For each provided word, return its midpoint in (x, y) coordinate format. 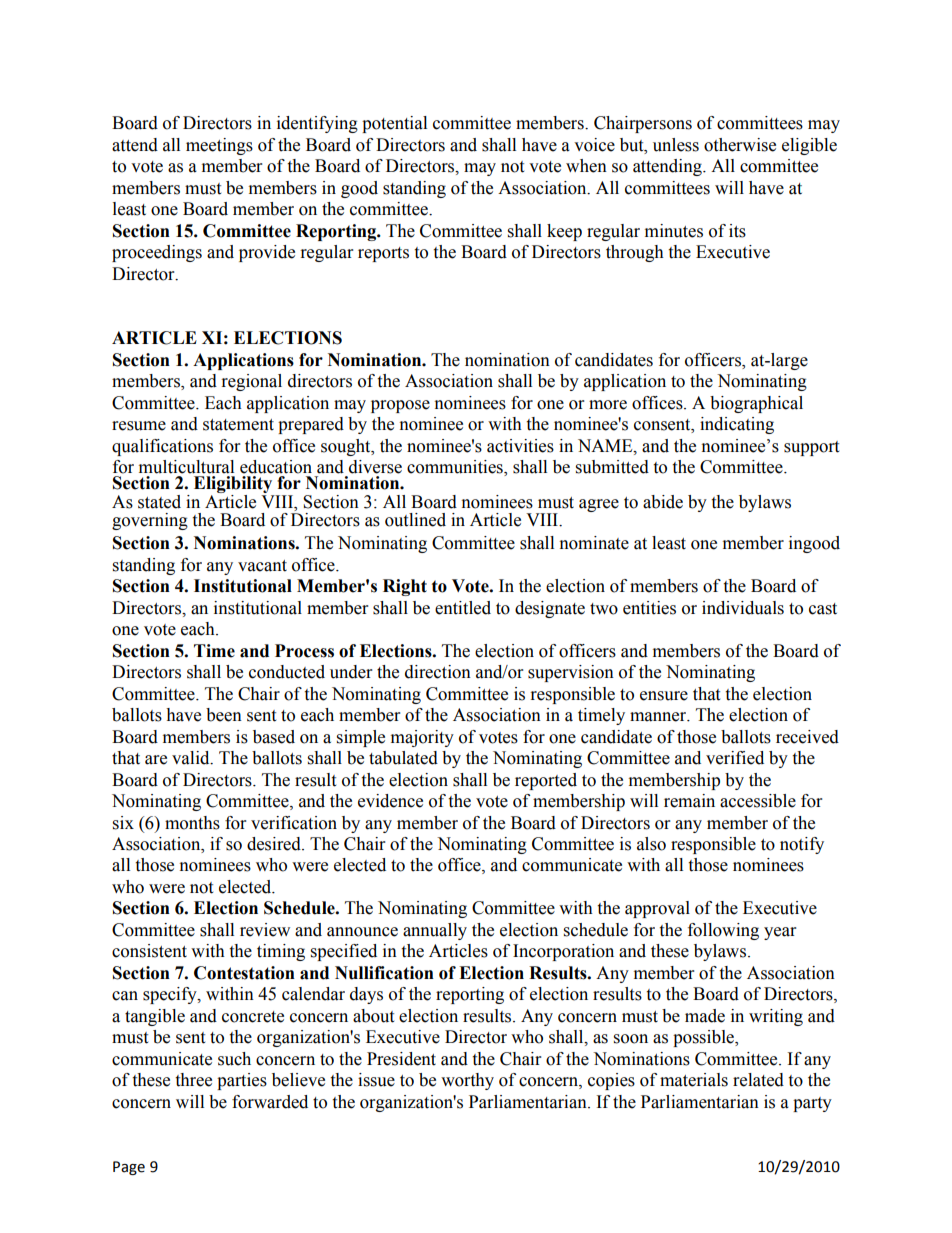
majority (422, 738)
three (193, 1080)
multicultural (186, 467)
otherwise (740, 145)
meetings (219, 146)
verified (735, 758)
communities (456, 468)
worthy (467, 1081)
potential (394, 124)
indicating (737, 425)
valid (192, 758)
